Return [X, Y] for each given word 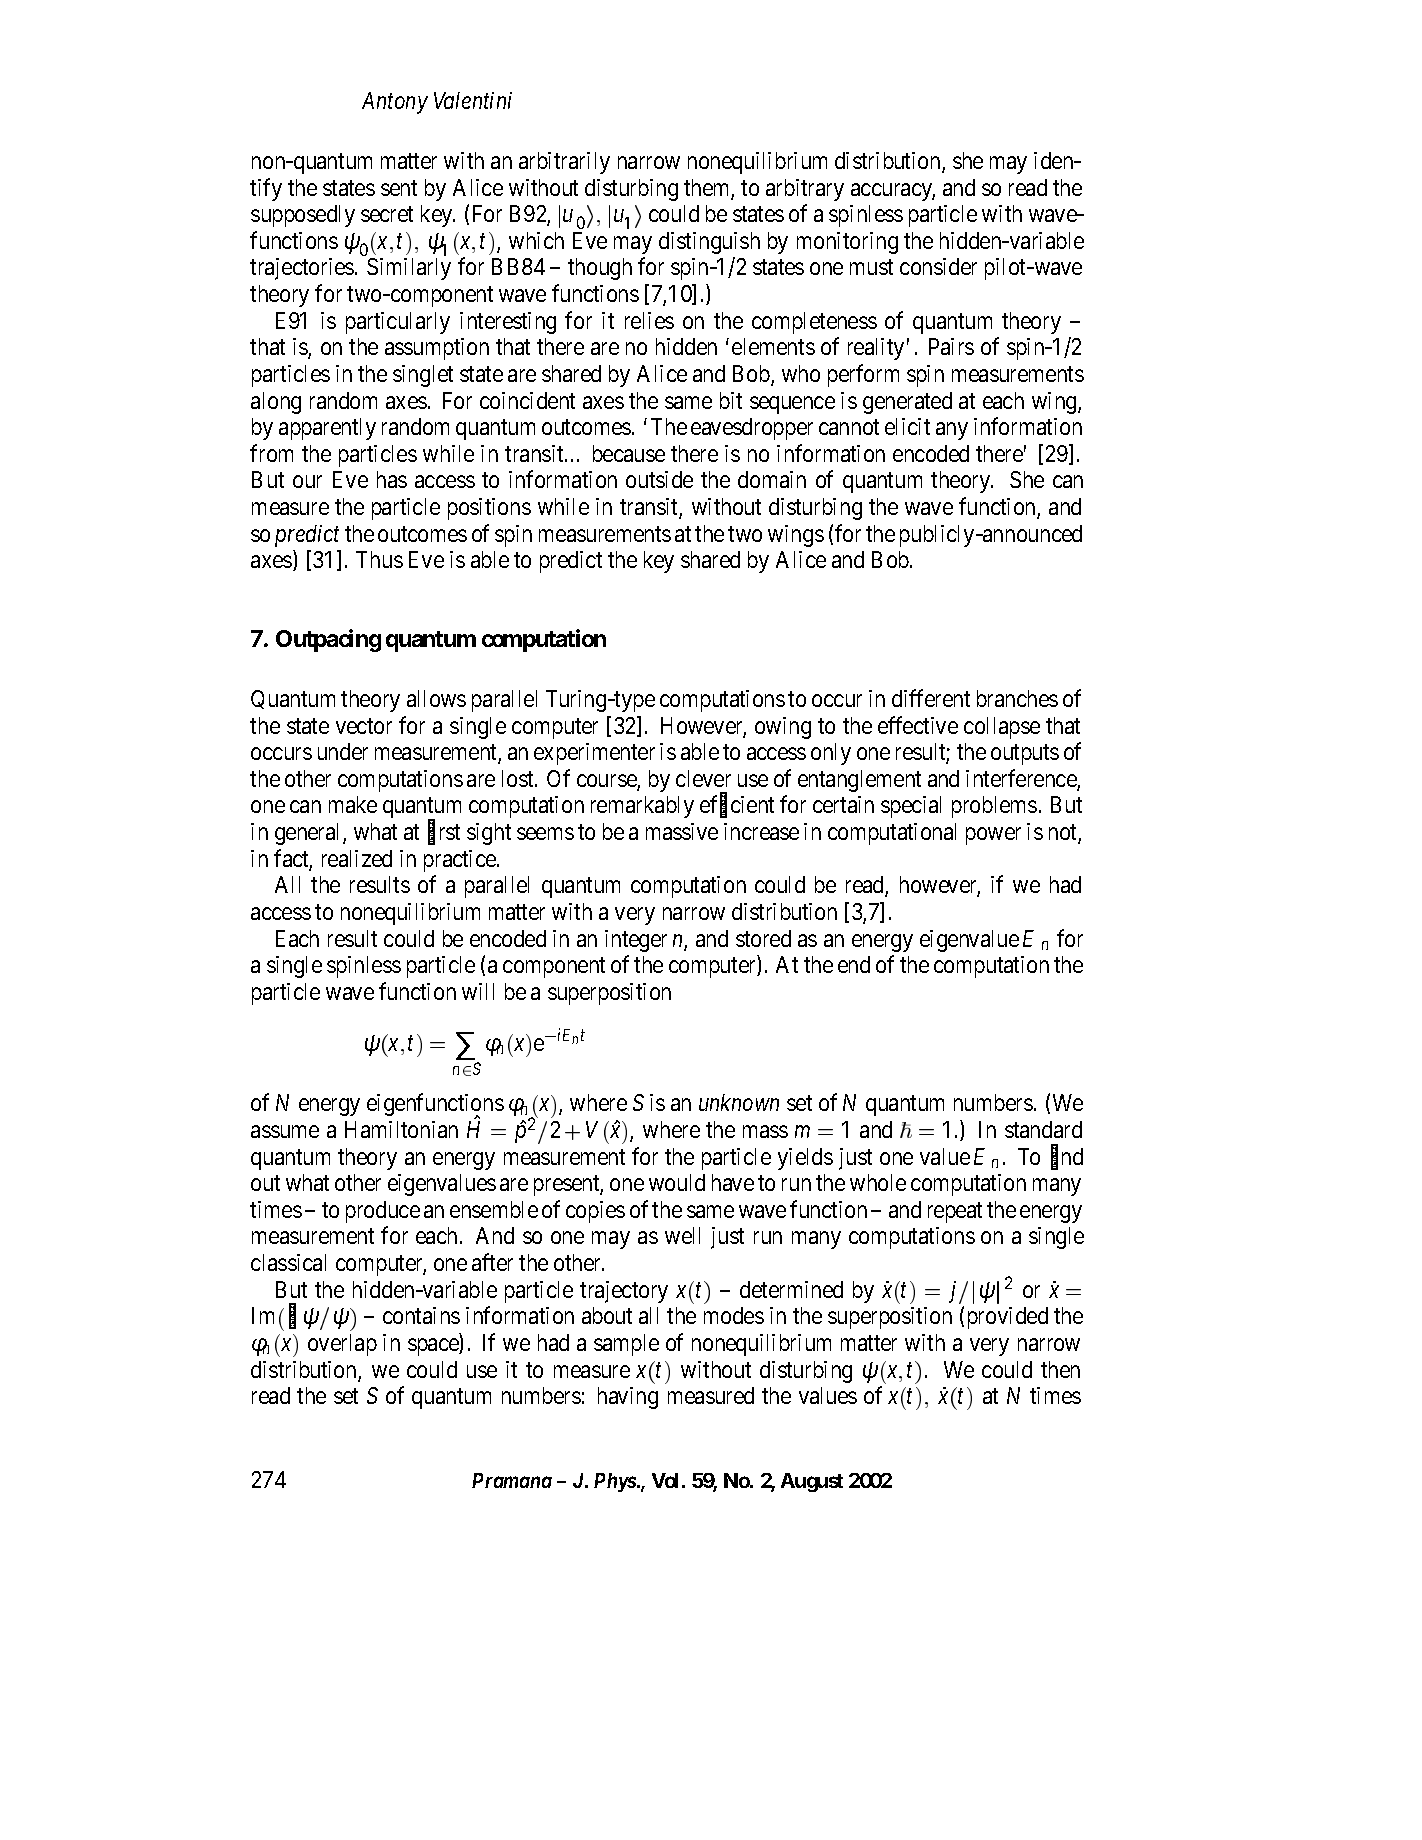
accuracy [893, 192]
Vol [665, 1480]
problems [994, 807]
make [353, 804]
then [1060, 1369]
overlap [342, 1345]
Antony [395, 103]
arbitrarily [564, 163]
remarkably [642, 807]
